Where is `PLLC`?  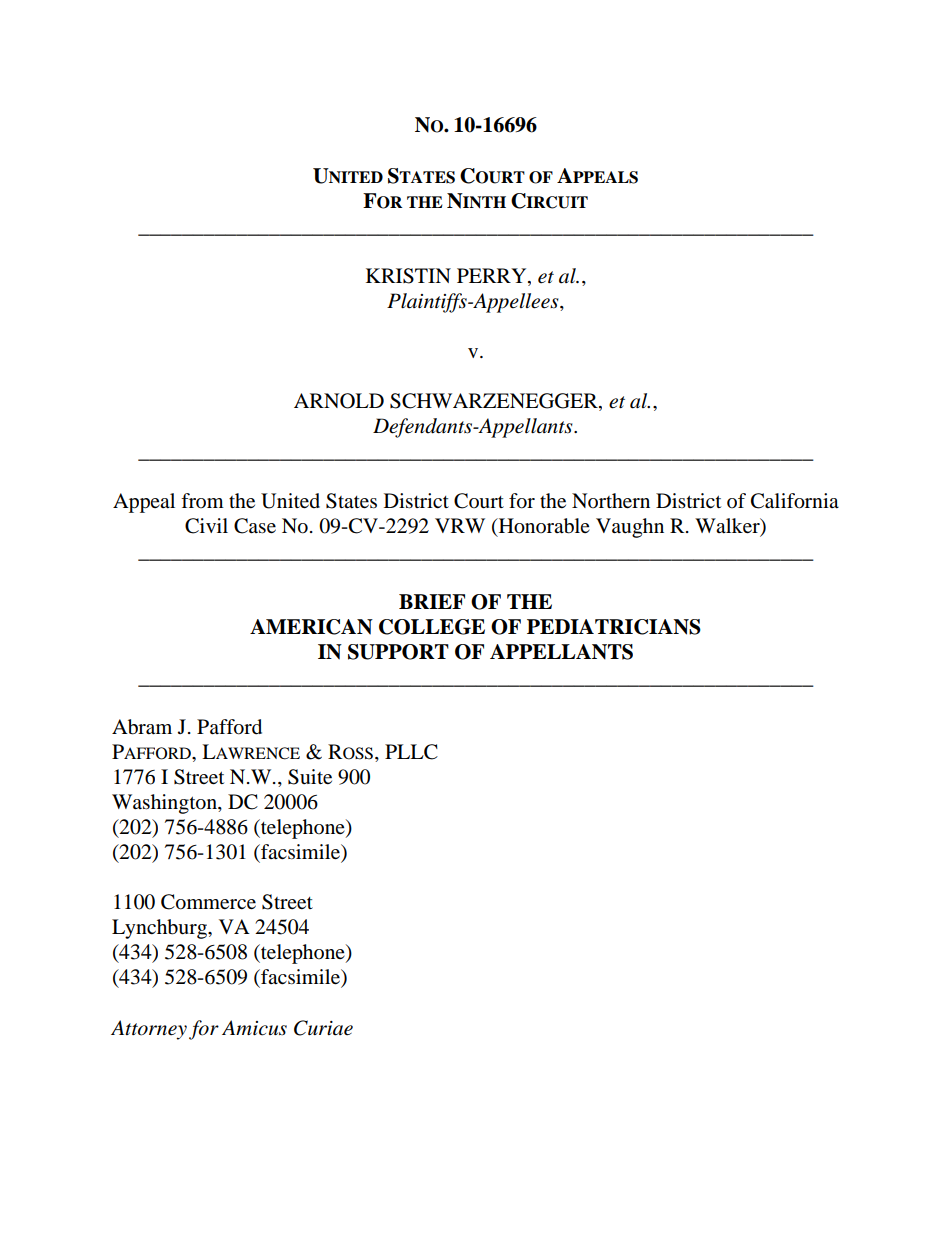
PLLC is located at coordinates (411, 752).
